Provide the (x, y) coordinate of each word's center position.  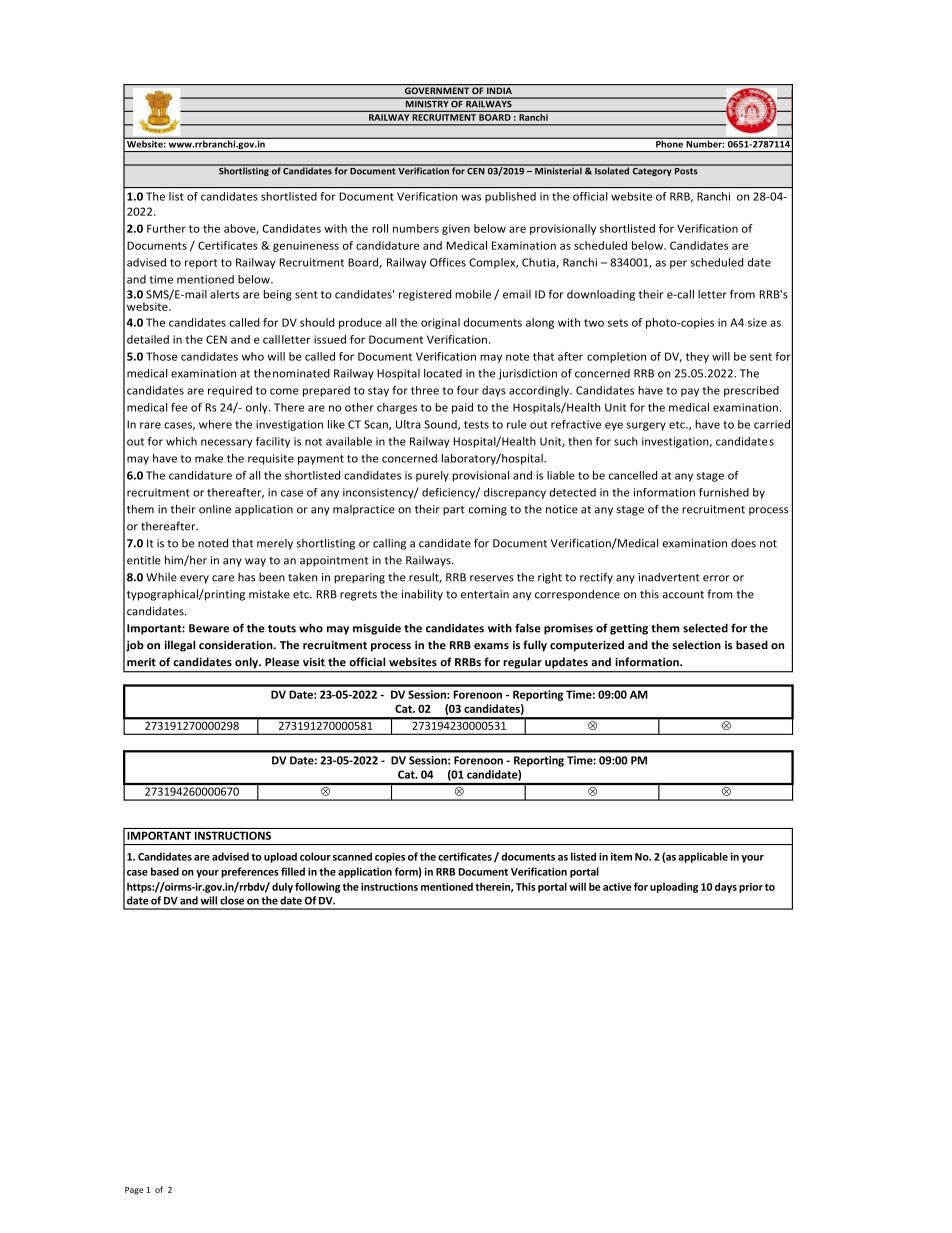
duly (282, 887)
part (454, 511)
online (215, 509)
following (317, 887)
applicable (703, 857)
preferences (250, 872)
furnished (724, 492)
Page (134, 1191)
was (471, 197)
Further (166, 228)
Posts (686, 170)
